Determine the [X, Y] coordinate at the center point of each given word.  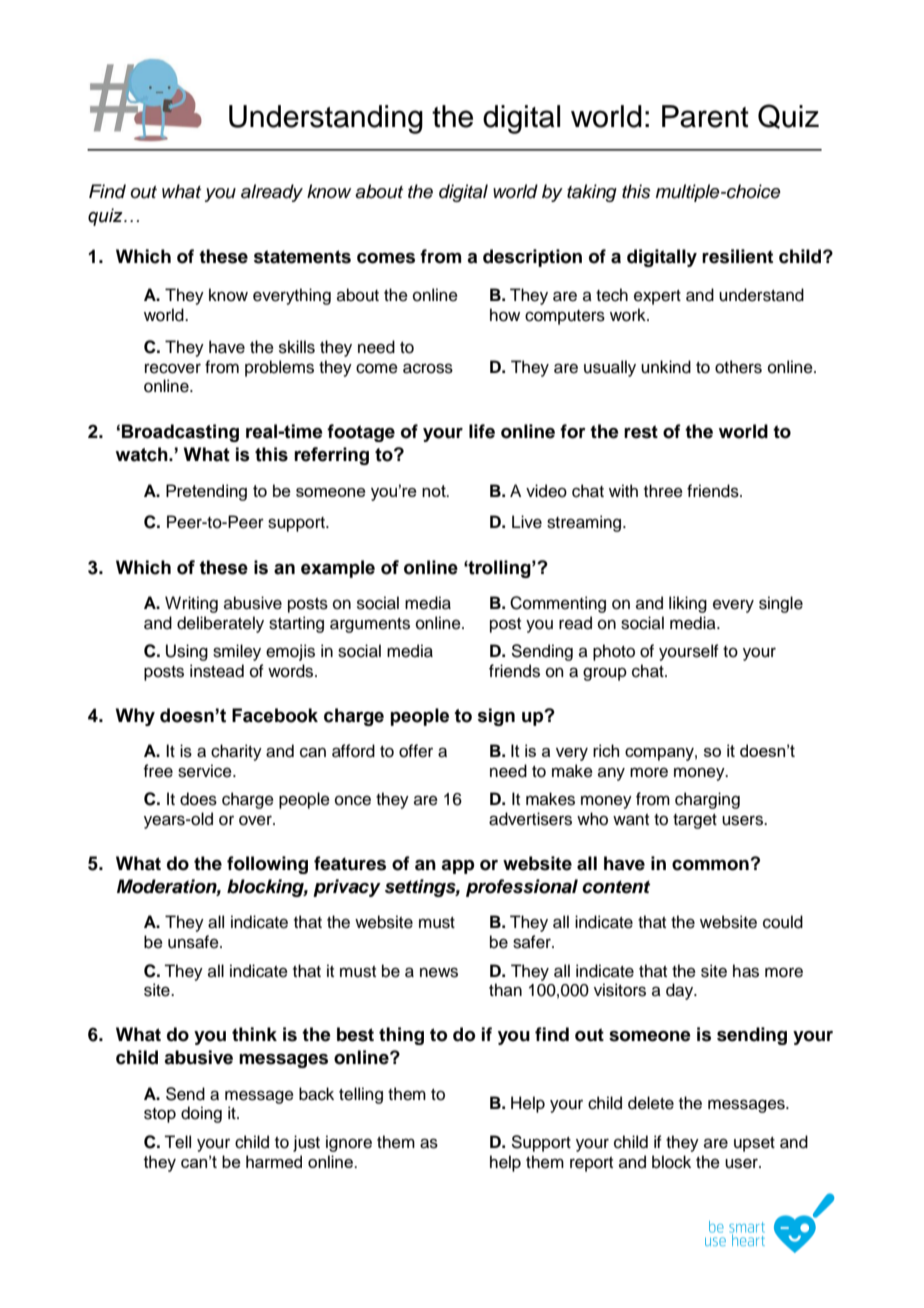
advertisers [530, 819]
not [435, 491]
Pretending [206, 492]
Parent [705, 116]
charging [707, 800]
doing [201, 1114]
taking [592, 193]
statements [302, 257]
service [206, 771]
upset [754, 1144]
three [663, 491]
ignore [349, 1143]
